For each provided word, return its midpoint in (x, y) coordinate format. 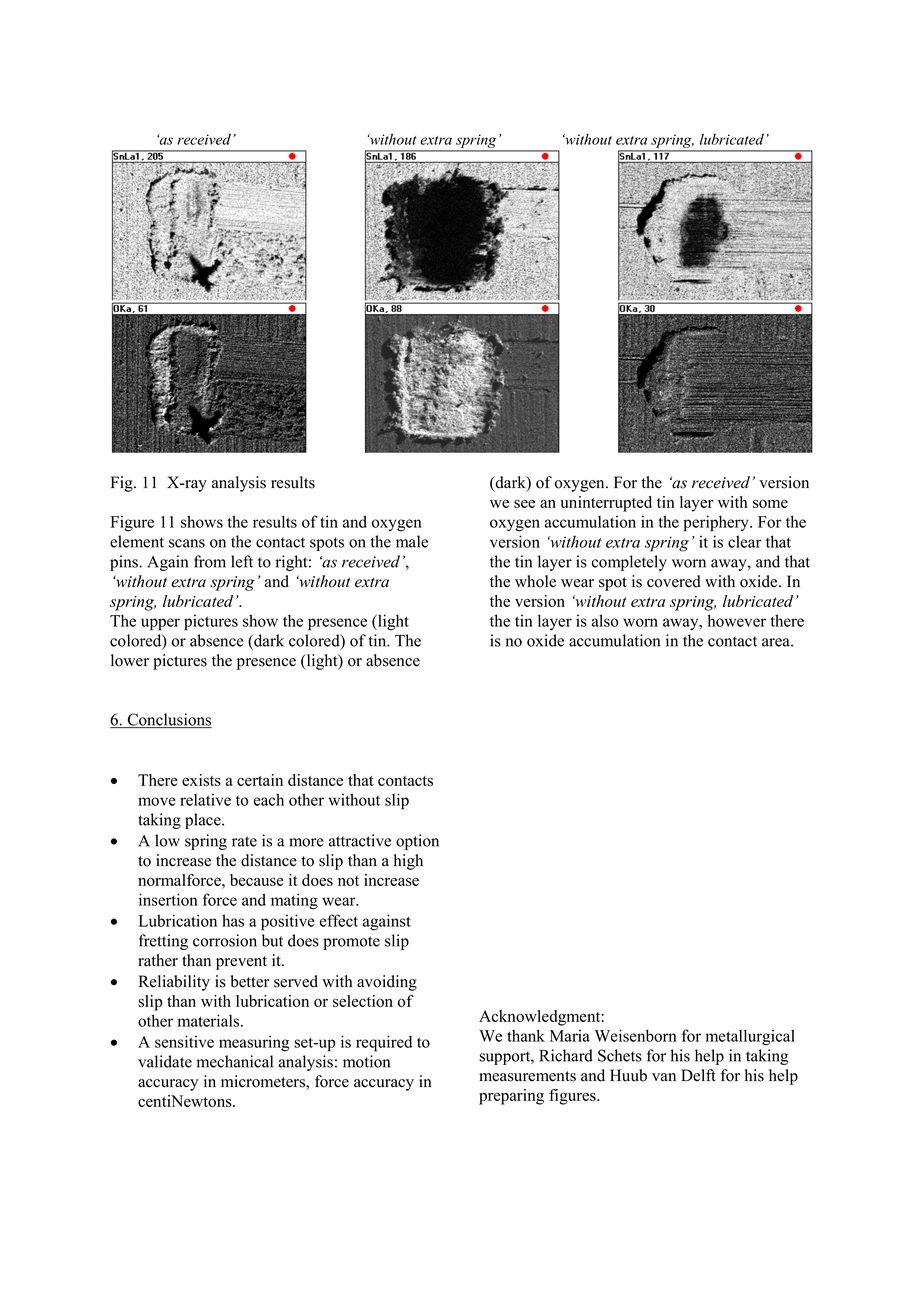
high (408, 862)
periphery (717, 523)
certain (260, 780)
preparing (511, 1097)
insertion (168, 899)
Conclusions (168, 720)
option (417, 842)
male (412, 541)
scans (187, 543)
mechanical (235, 1061)
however (736, 620)
